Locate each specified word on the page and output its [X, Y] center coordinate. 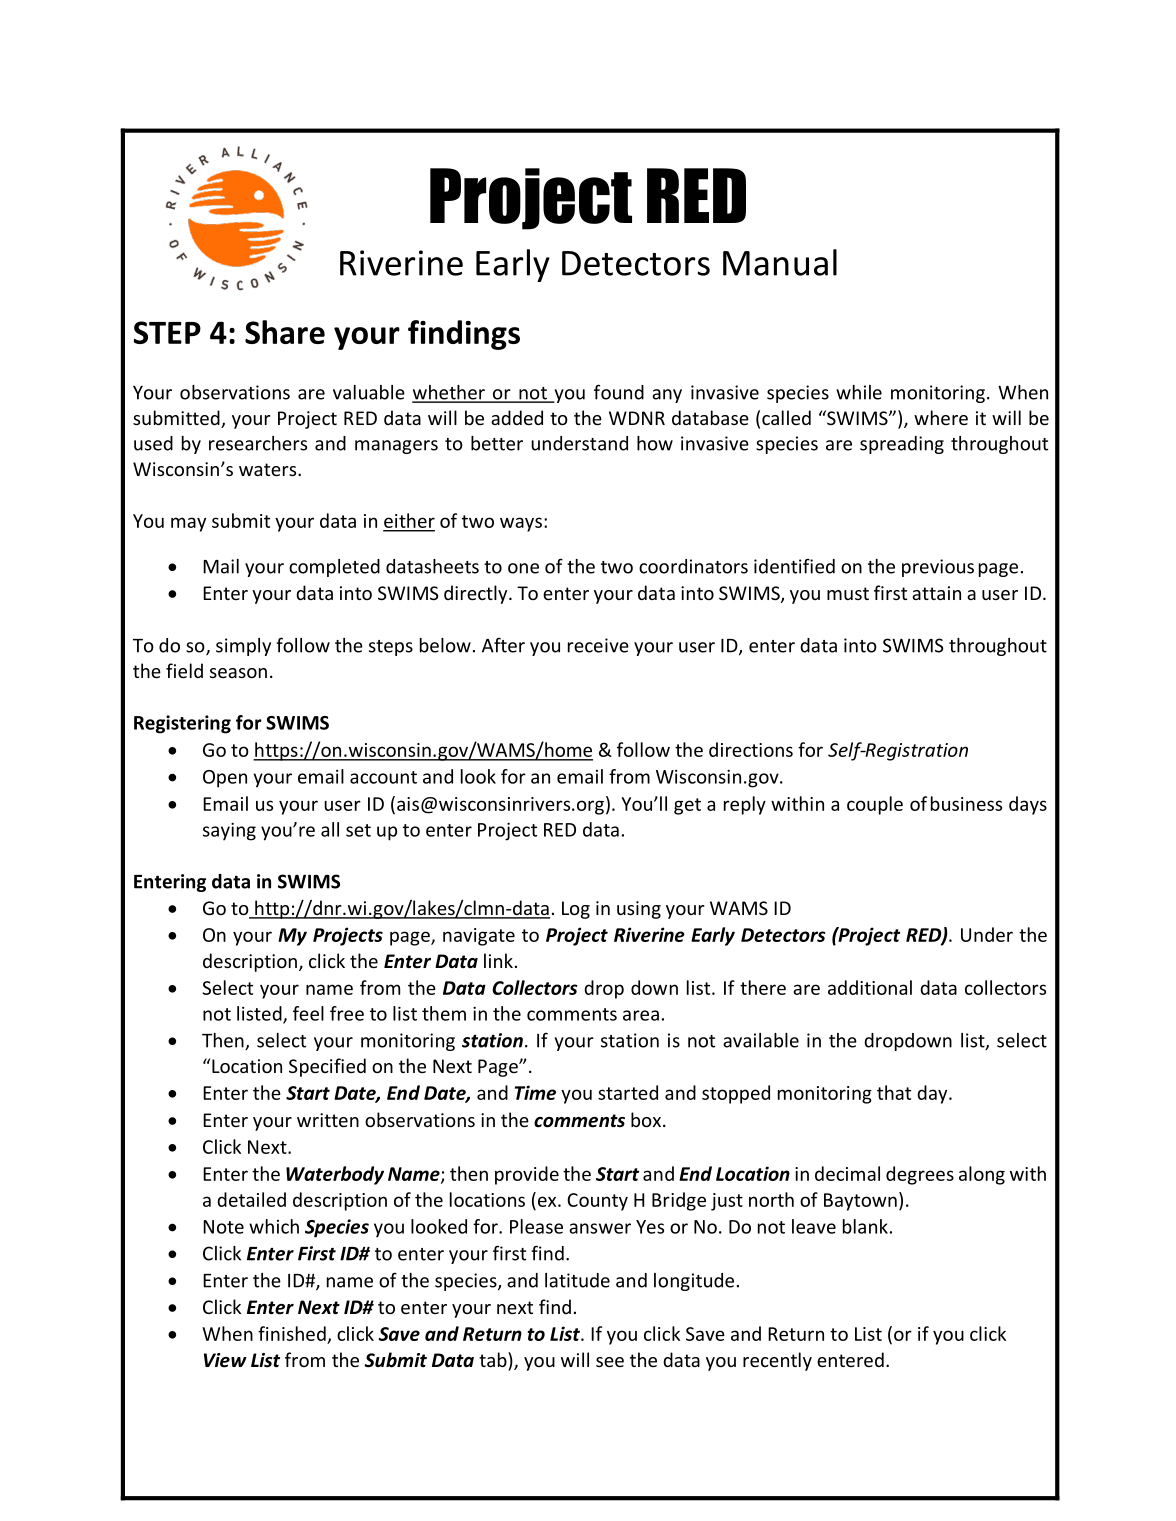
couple [875, 805]
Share [285, 332]
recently [777, 1361]
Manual [780, 262]
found [619, 392]
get [687, 806]
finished [292, 1333]
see [610, 1362]
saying [229, 831]
